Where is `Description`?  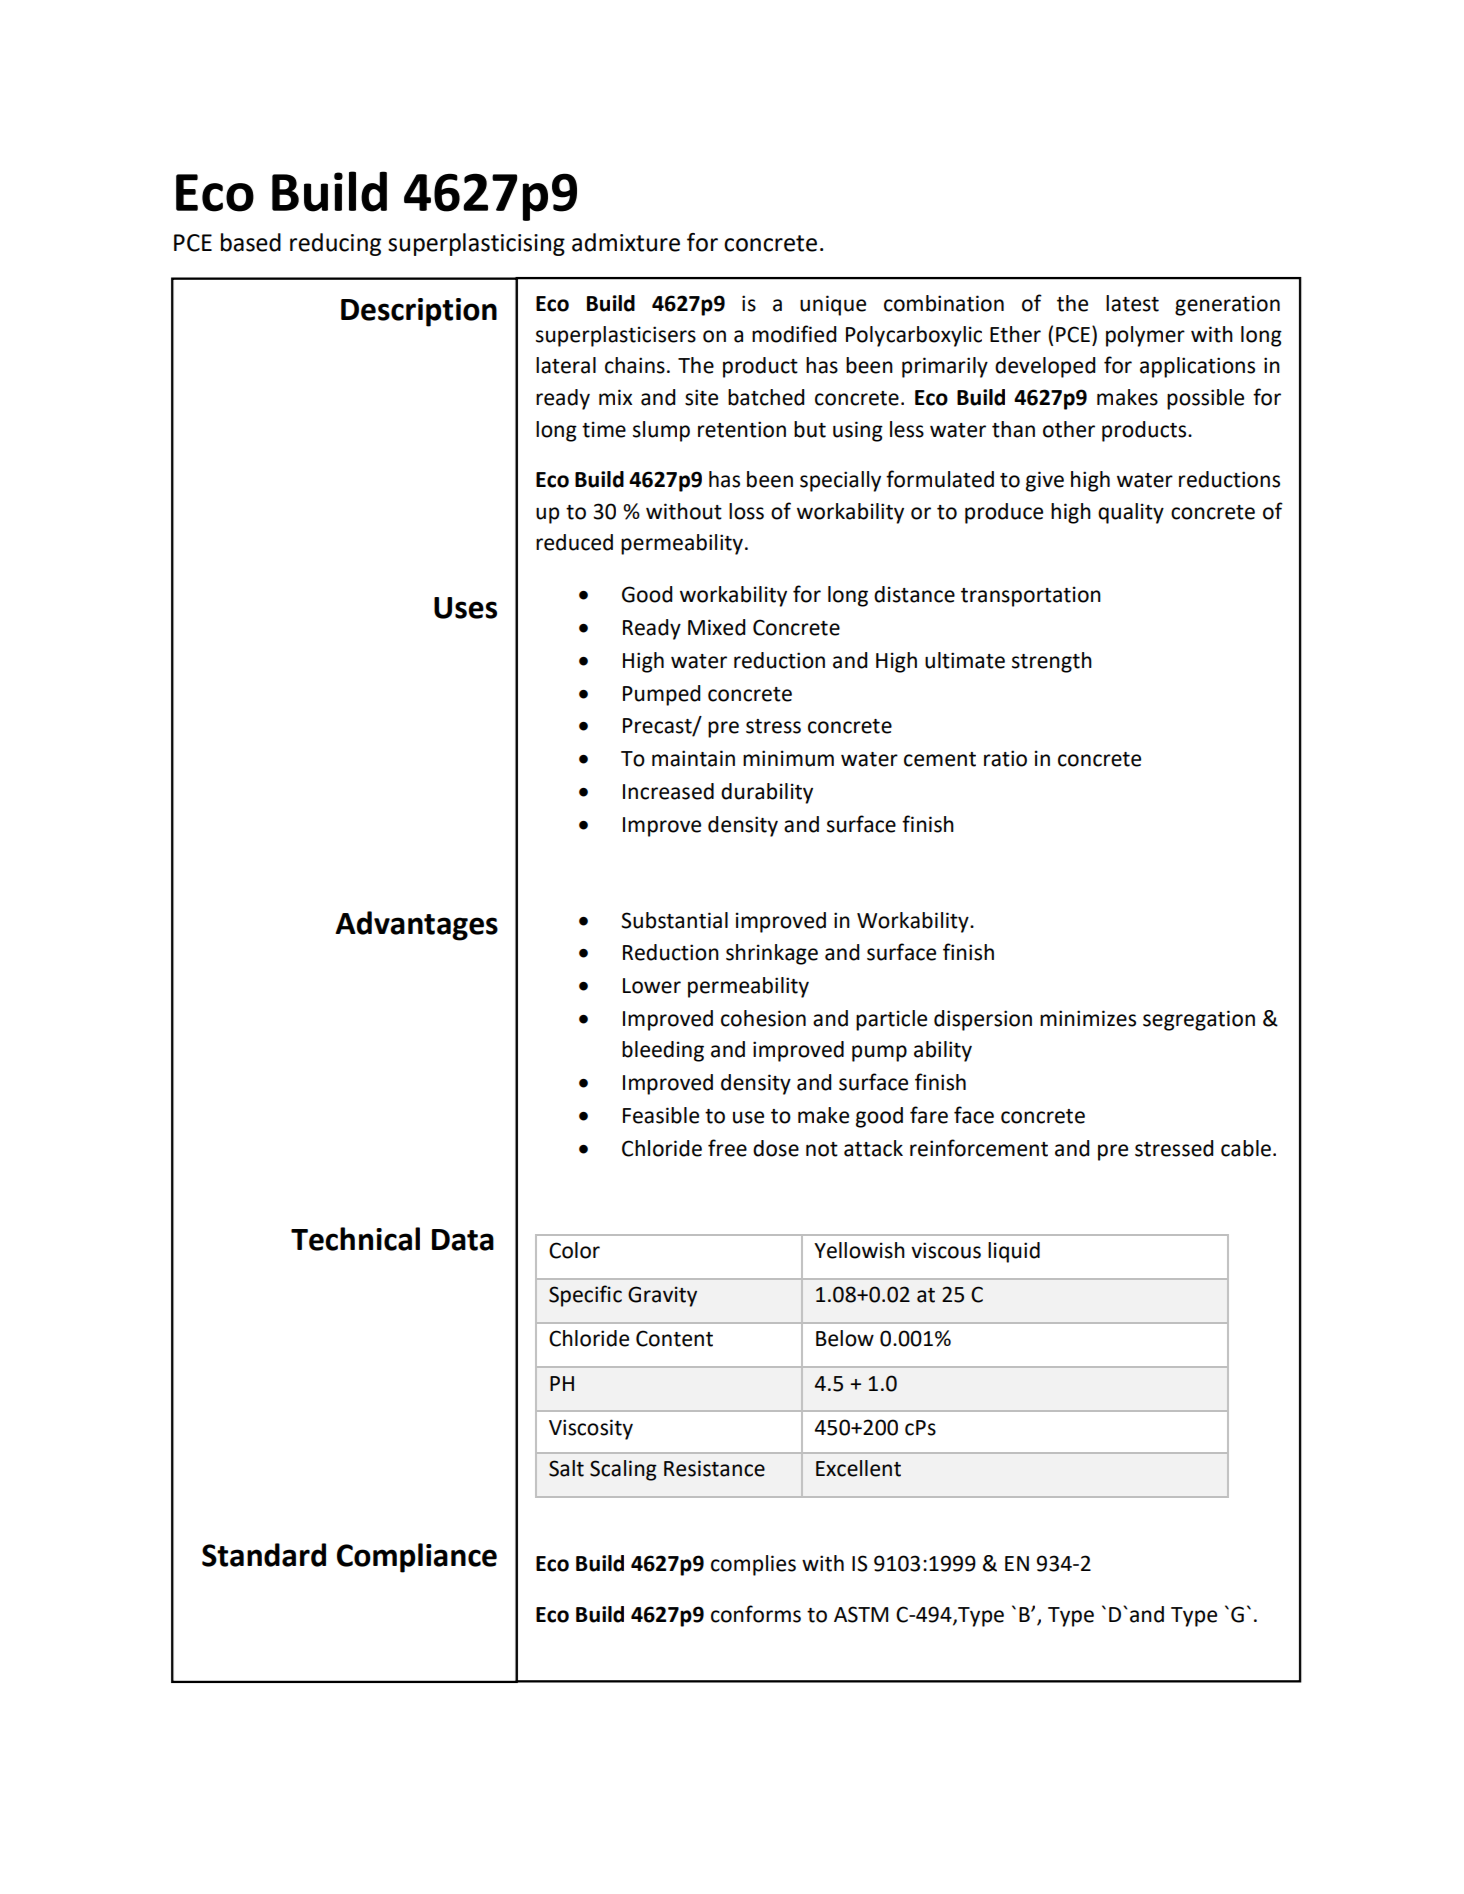 Description is located at coordinates (419, 312).
